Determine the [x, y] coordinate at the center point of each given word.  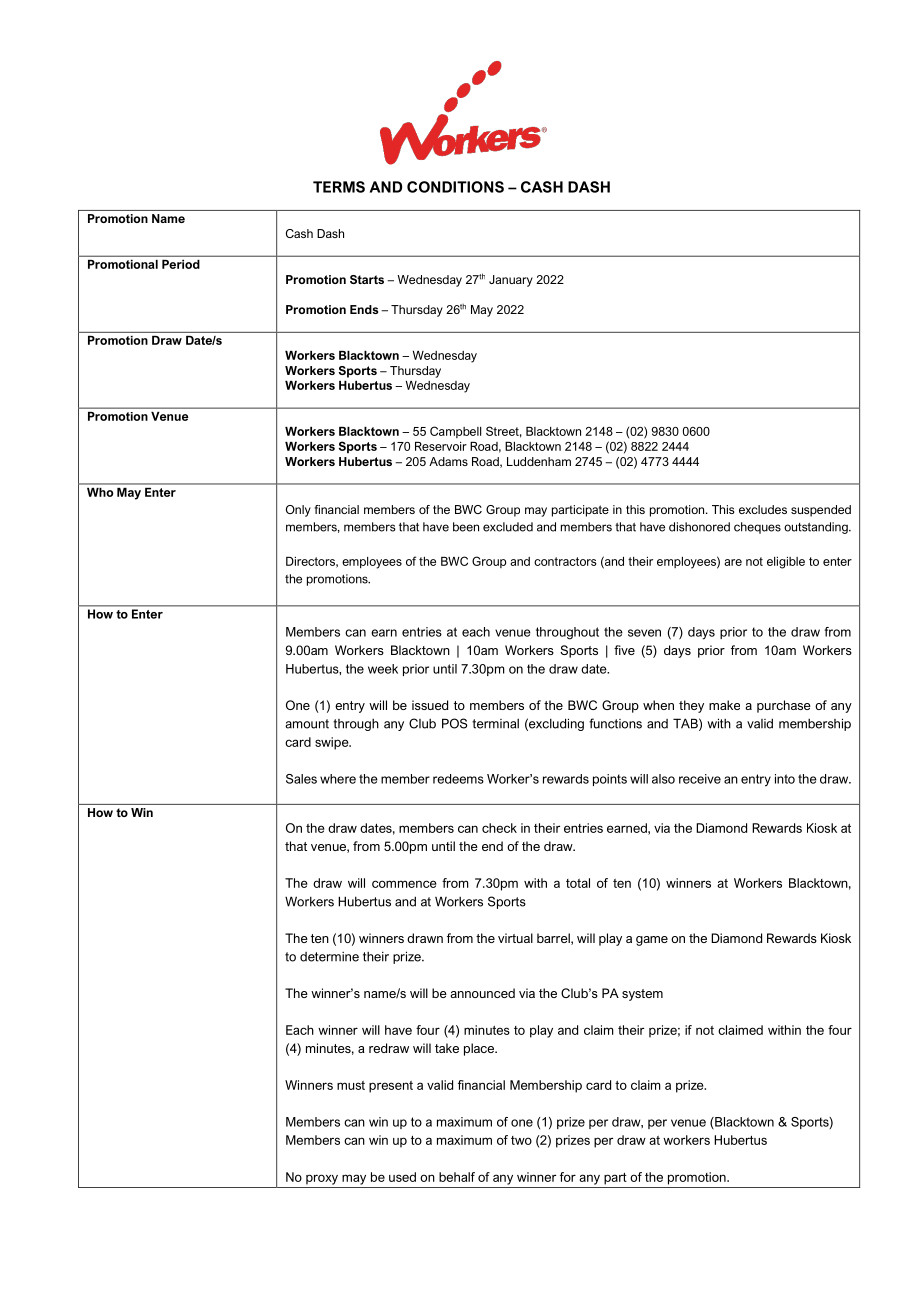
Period [180, 264]
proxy [322, 1179]
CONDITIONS [455, 187]
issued [430, 705]
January [511, 281]
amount [307, 724]
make [724, 705]
